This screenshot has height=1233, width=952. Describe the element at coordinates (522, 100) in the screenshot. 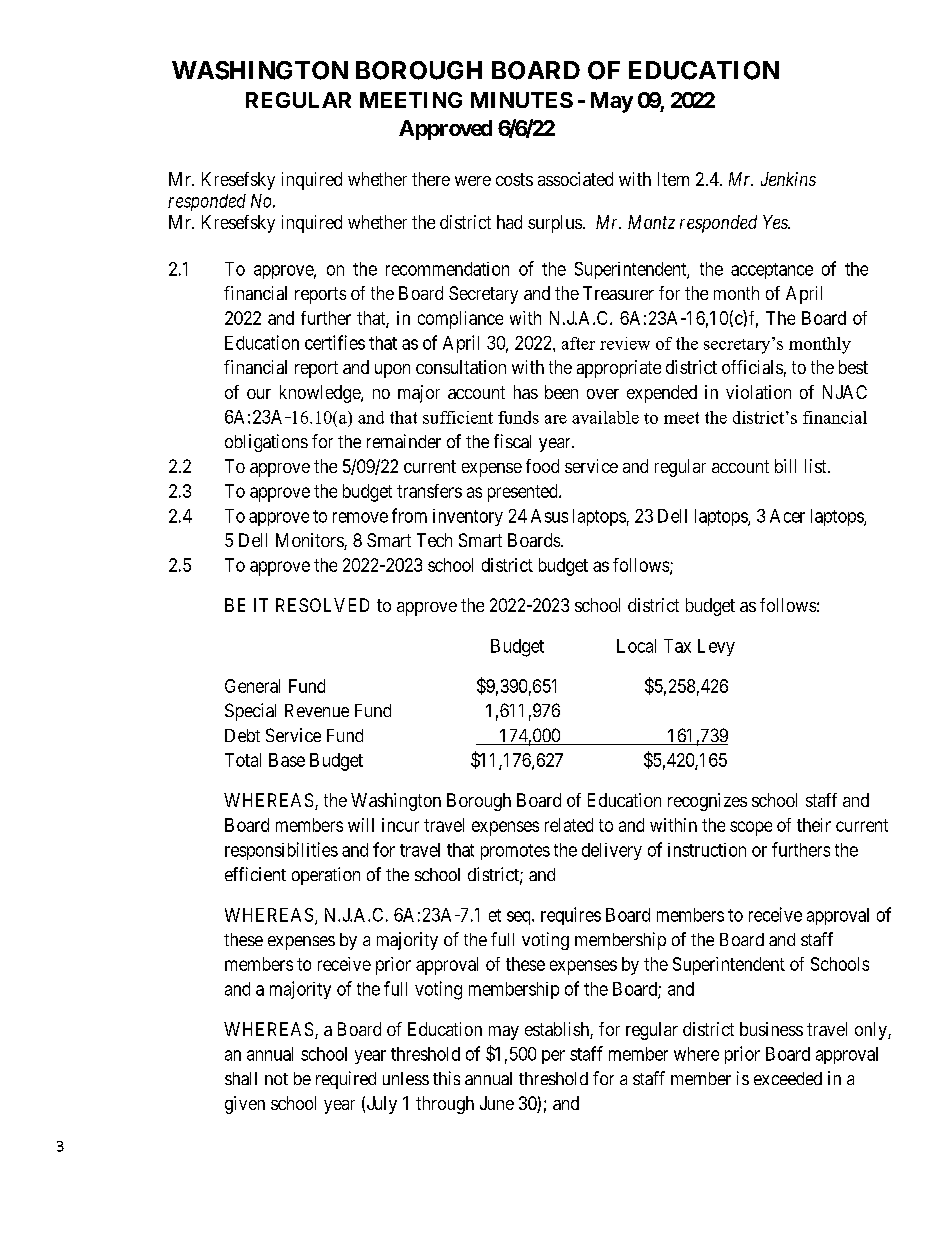

I see `MINUTES` at that location.
